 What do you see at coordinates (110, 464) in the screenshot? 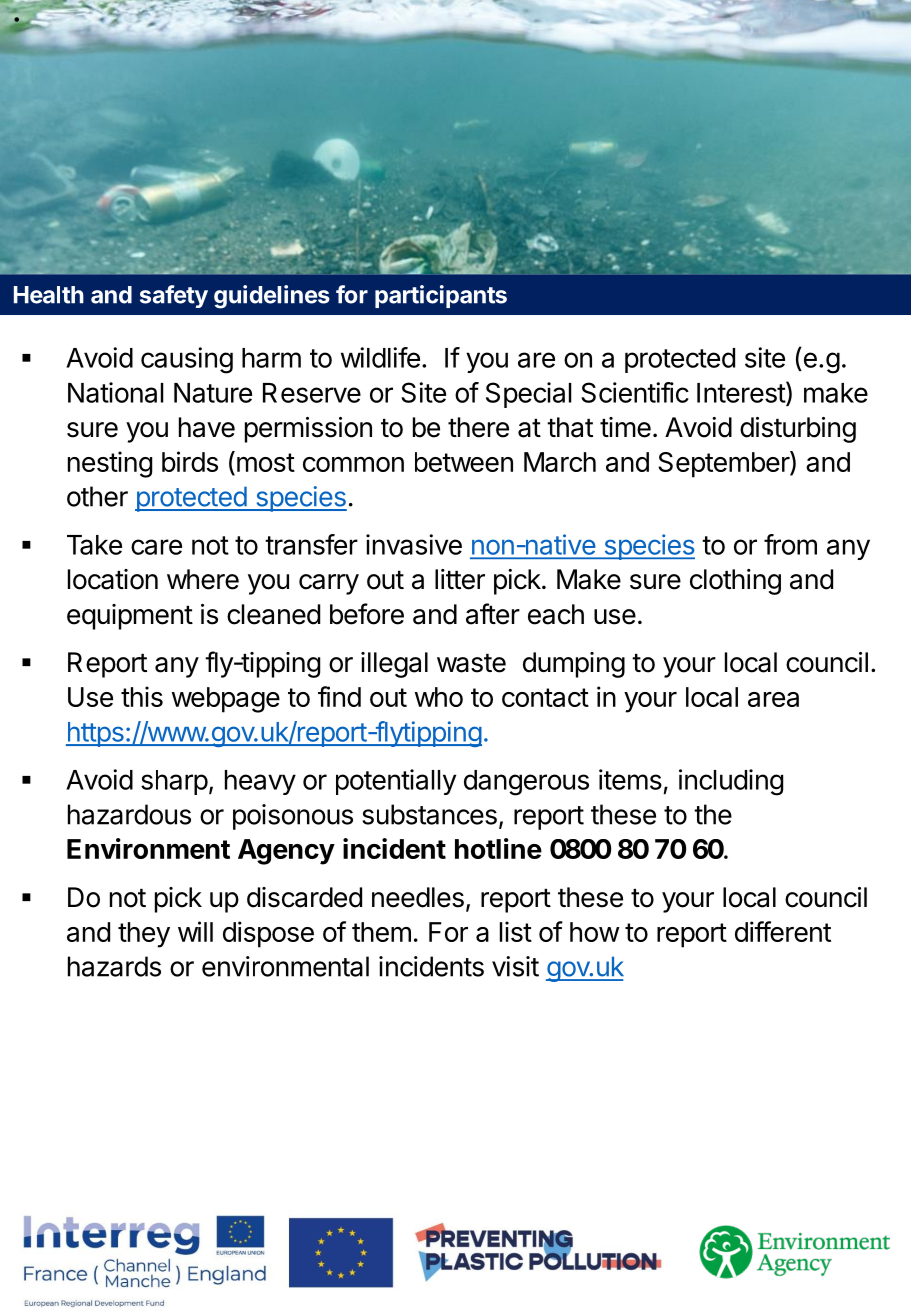
I see `nesting` at bounding box center [110, 464].
